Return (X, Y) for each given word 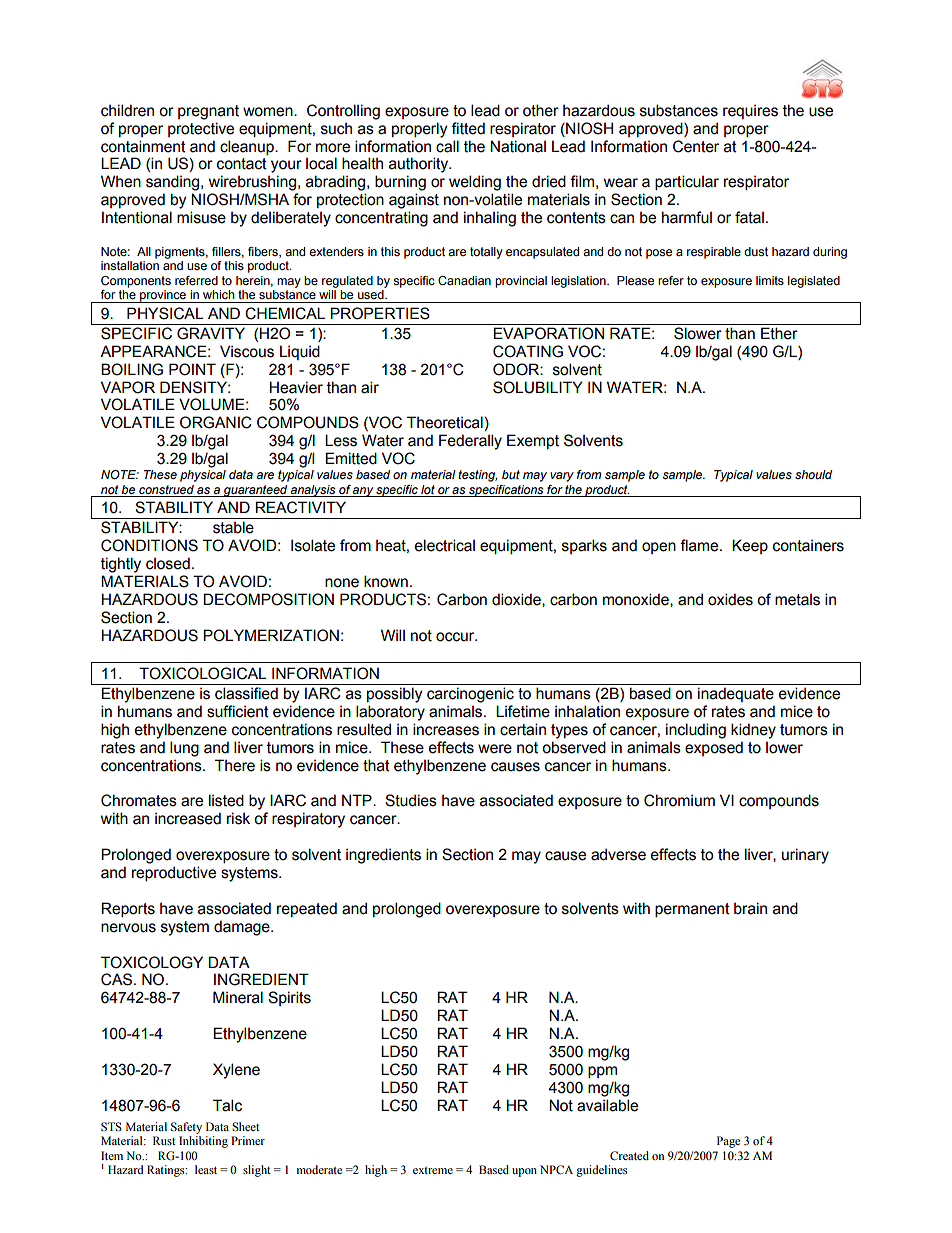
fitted (468, 128)
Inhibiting (203, 1142)
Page (728, 1142)
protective (201, 129)
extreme (433, 1170)
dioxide (517, 600)
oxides (730, 599)
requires (750, 112)
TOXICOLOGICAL (203, 673)
